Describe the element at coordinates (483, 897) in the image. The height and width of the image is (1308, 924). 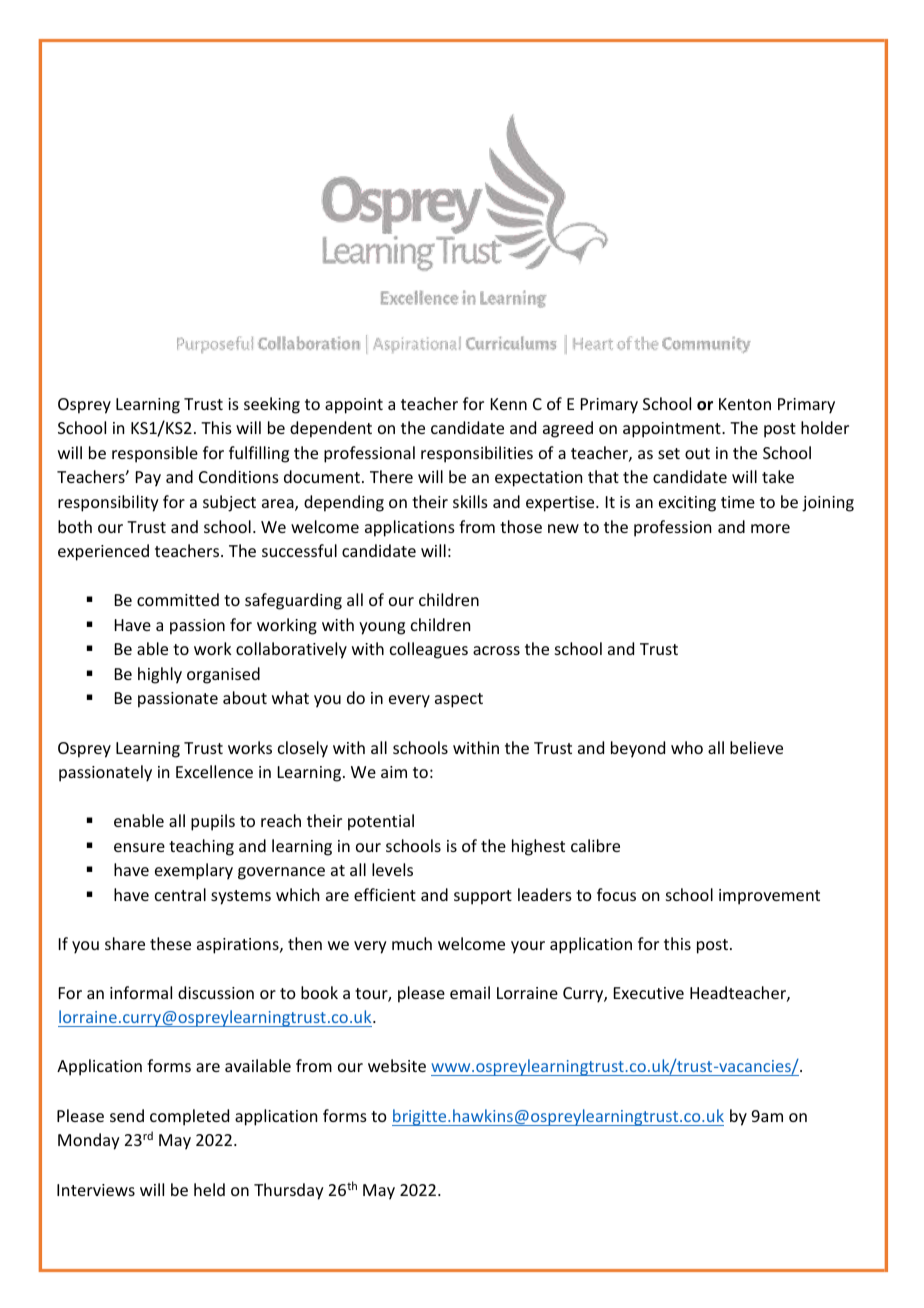
I see `support` at that location.
